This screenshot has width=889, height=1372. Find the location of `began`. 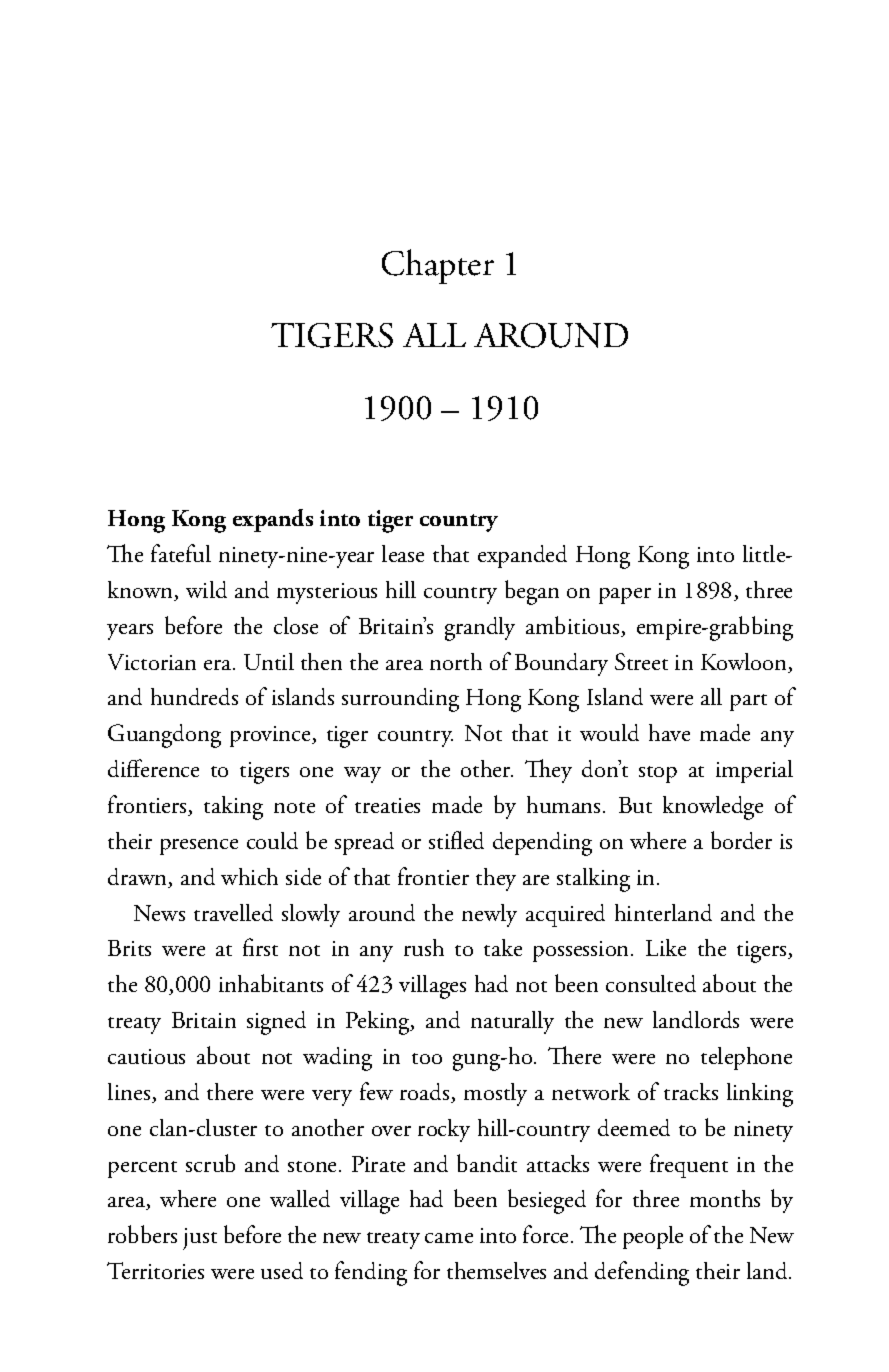

began is located at coordinates (532, 592).
